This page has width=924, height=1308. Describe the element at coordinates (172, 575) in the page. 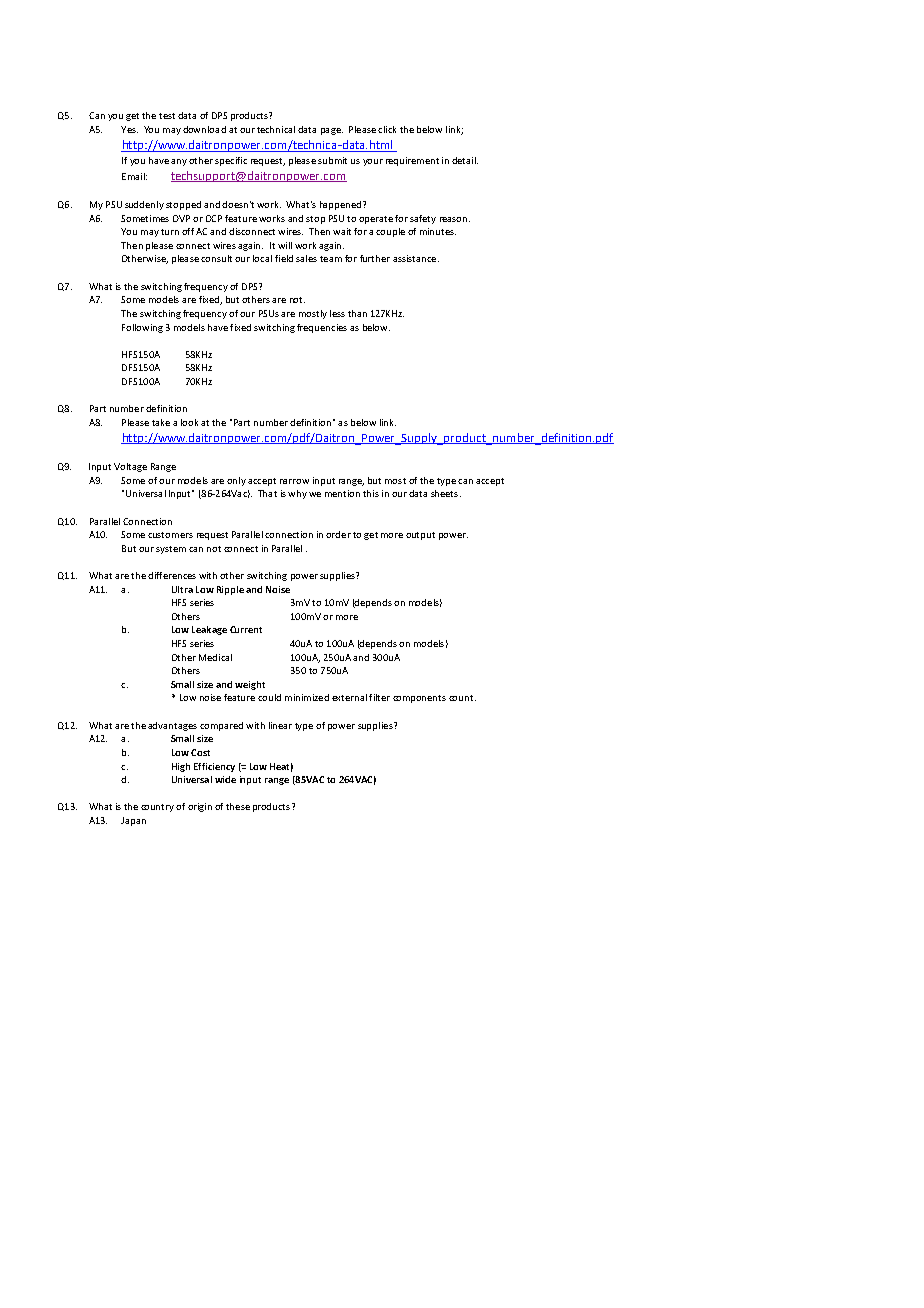

I see `differences` at that location.
